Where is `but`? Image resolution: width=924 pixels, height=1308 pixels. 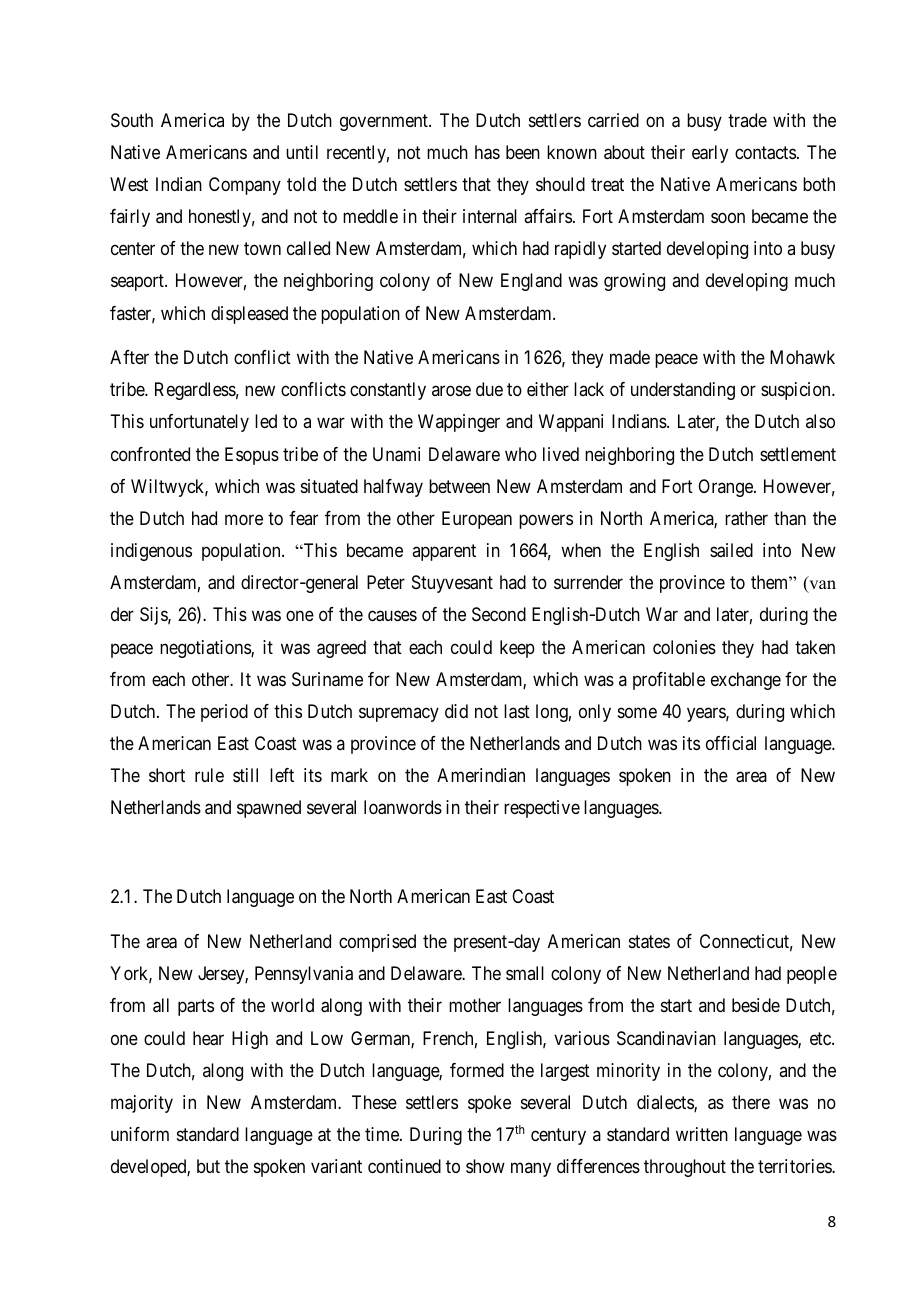 but is located at coordinates (208, 1166).
